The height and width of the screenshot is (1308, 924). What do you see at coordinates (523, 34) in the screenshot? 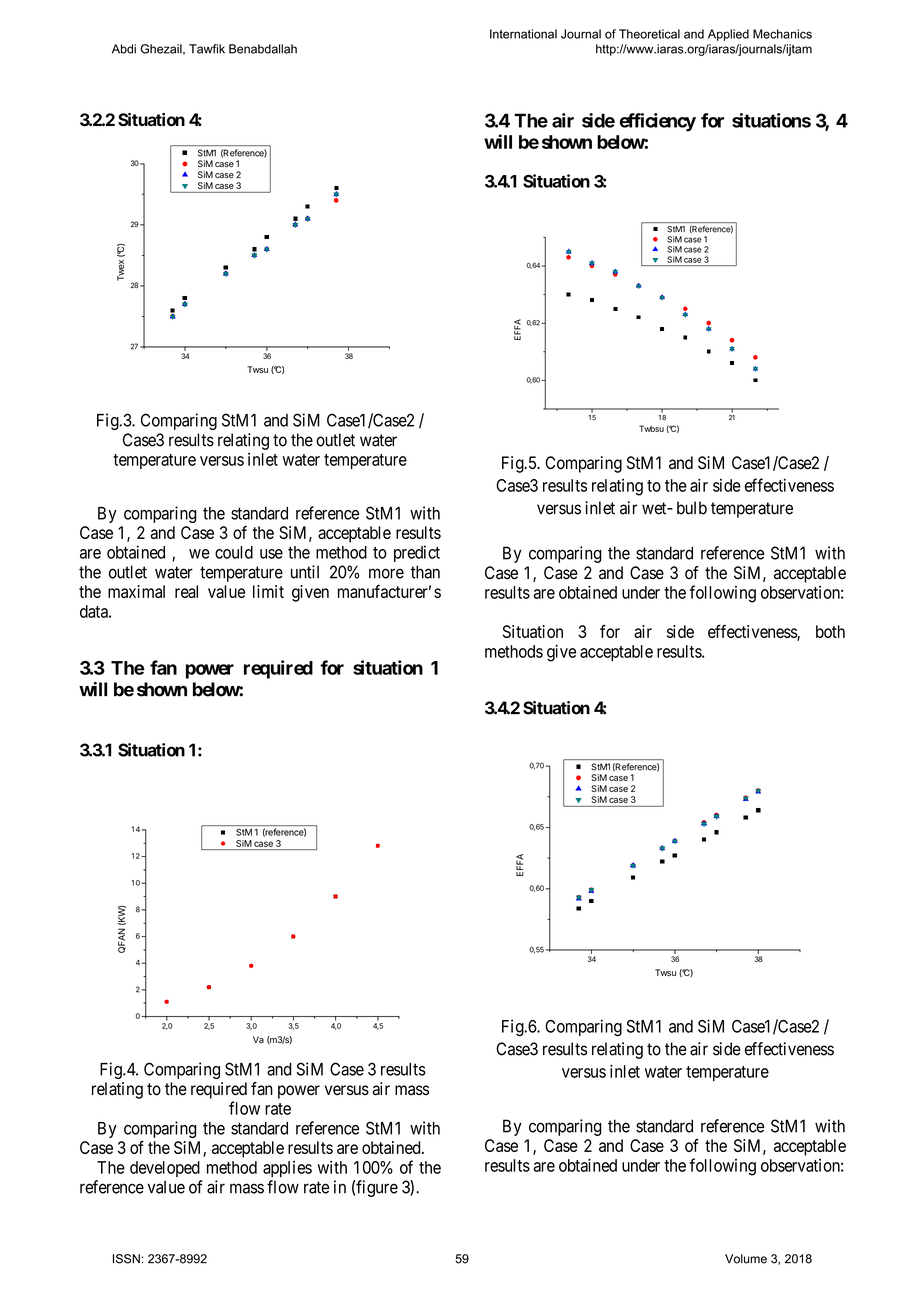
I see `International` at bounding box center [523, 34].
